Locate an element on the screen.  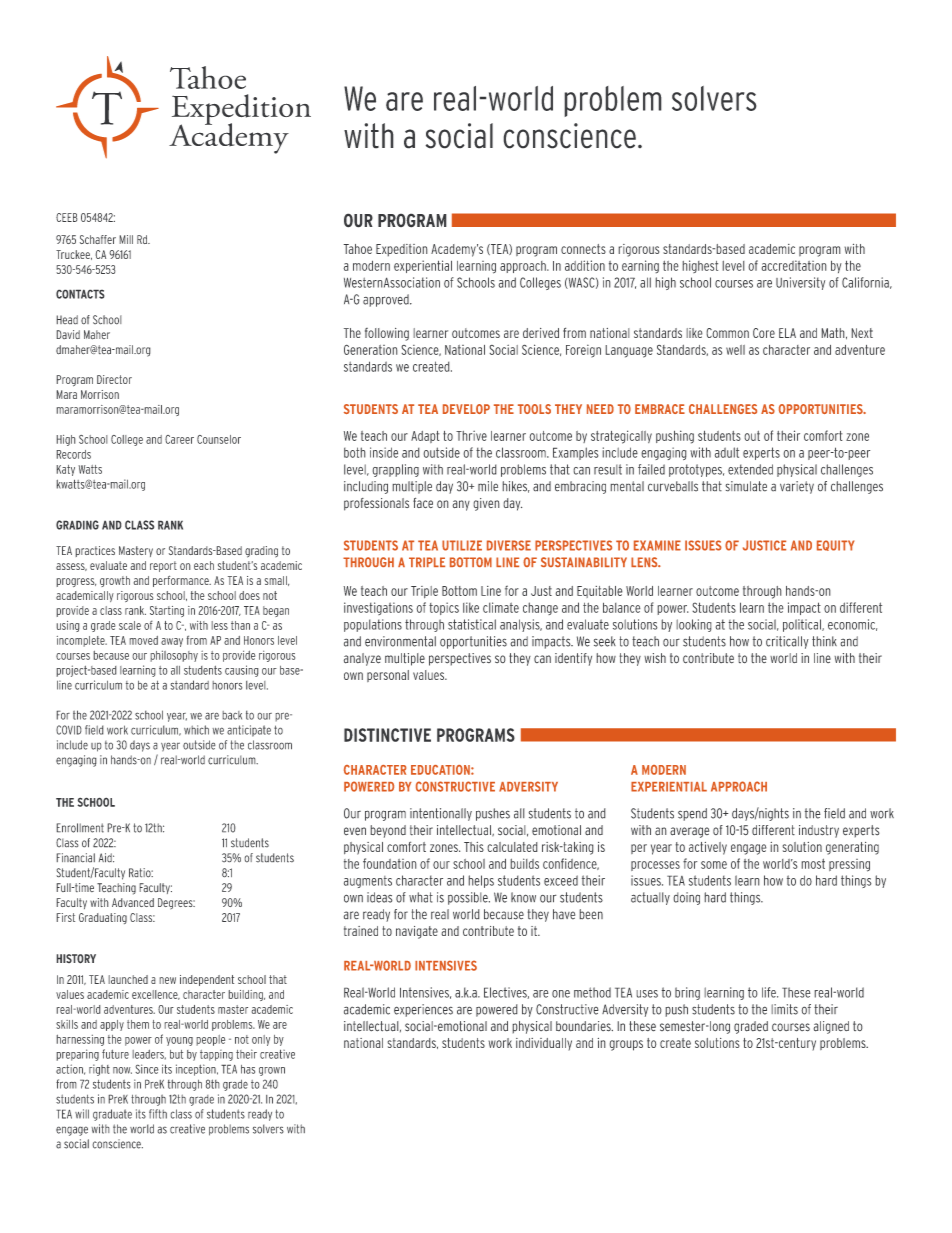
critically is located at coordinates (787, 642).
